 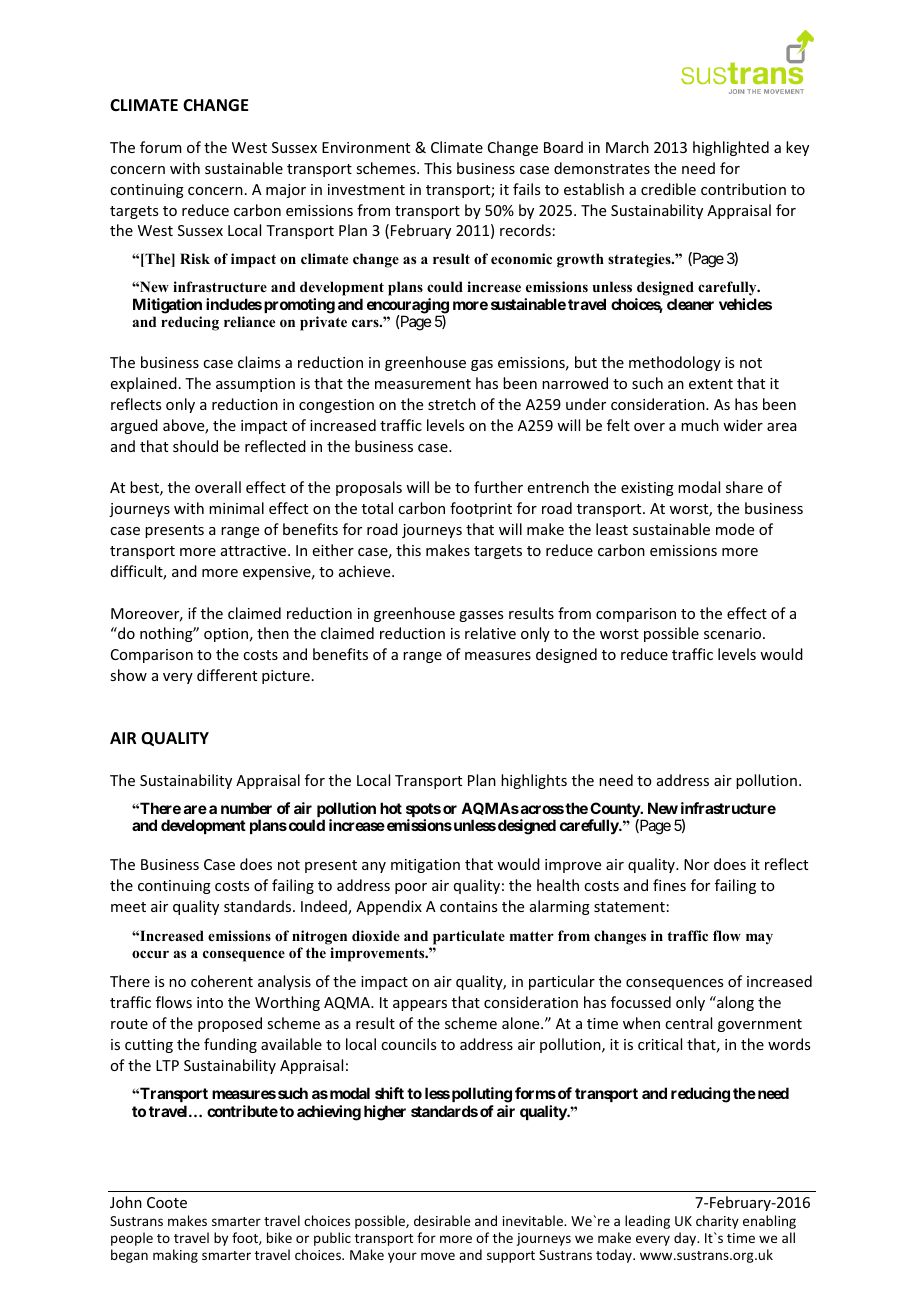 What do you see at coordinates (227, 675) in the screenshot?
I see `different` at bounding box center [227, 675].
